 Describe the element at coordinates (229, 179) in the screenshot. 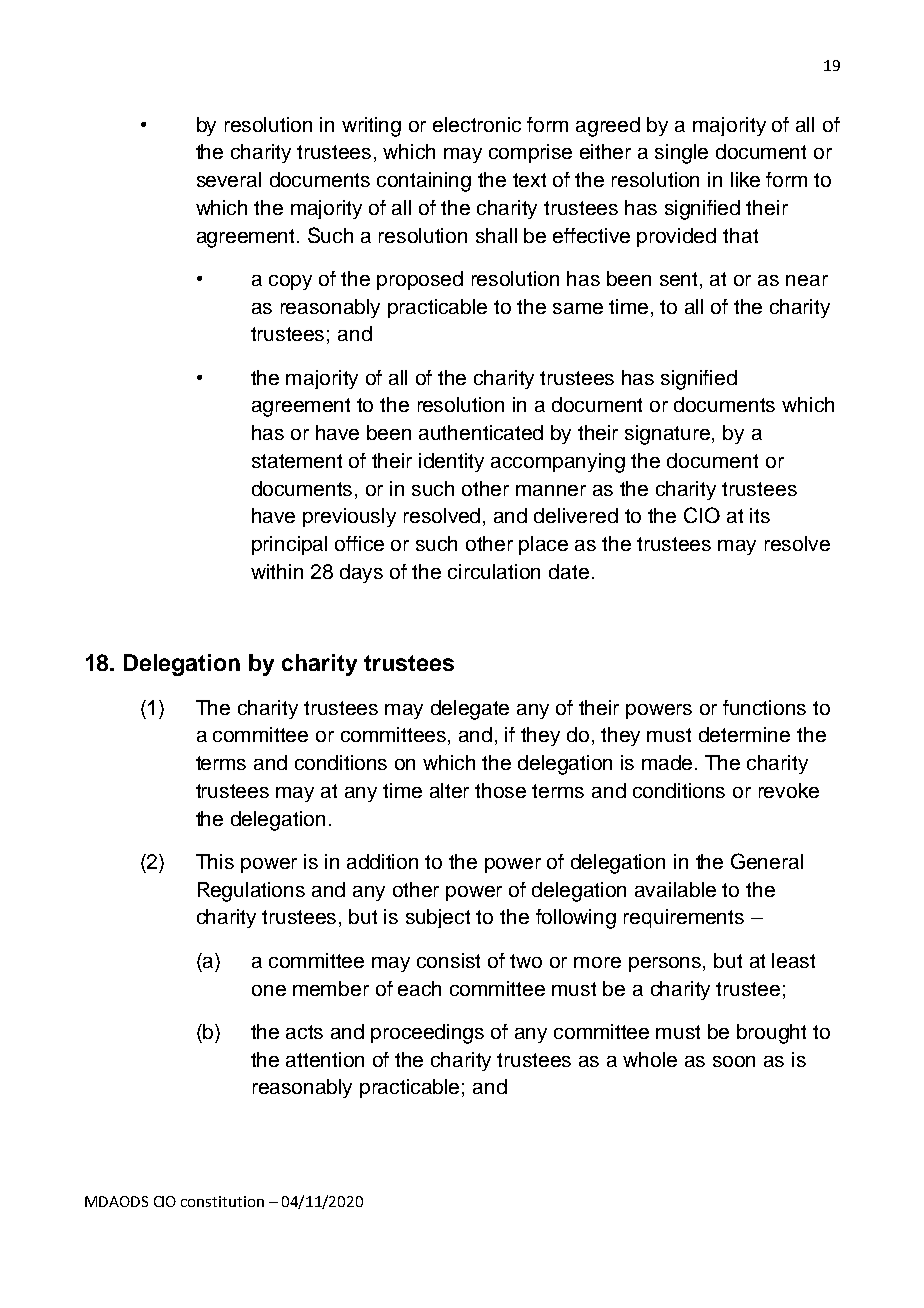

I see `several` at that location.
